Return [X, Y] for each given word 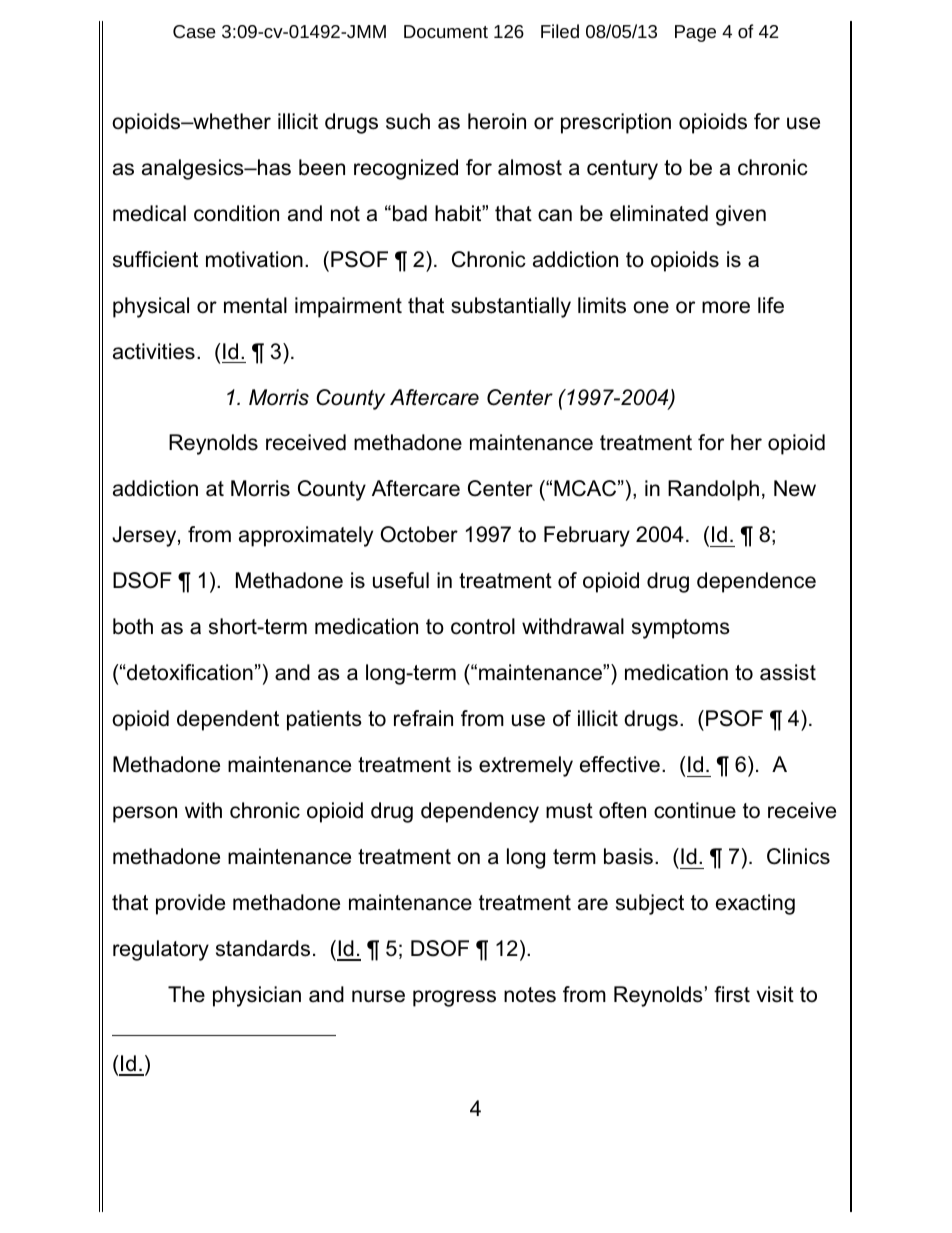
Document [446, 31]
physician [257, 996]
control [483, 626]
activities [154, 351]
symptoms [681, 629]
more [726, 307]
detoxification [189, 672]
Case [194, 31]
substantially [511, 307]
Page [695, 33]
